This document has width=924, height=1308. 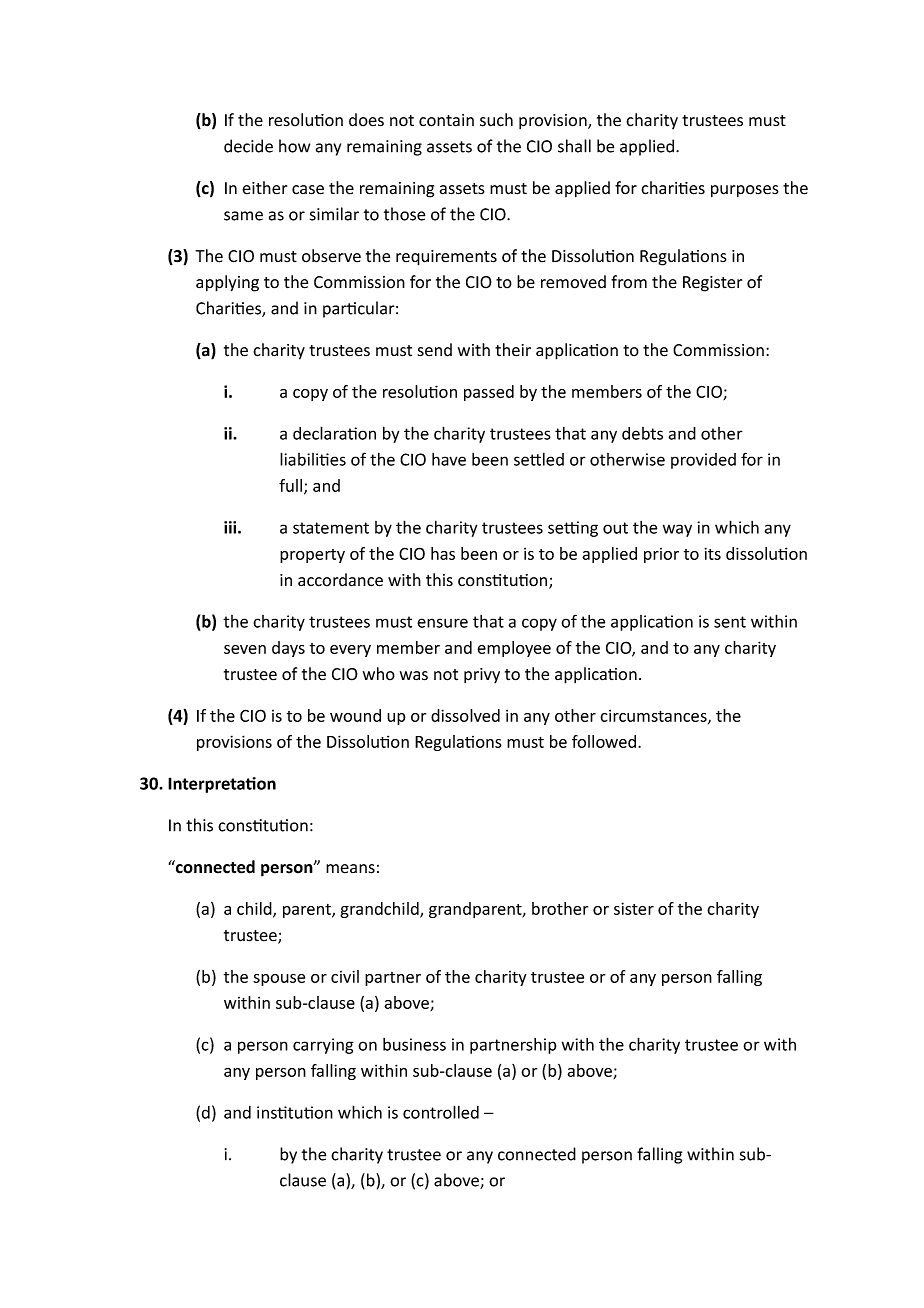 I want to click on how, so click(x=294, y=146).
